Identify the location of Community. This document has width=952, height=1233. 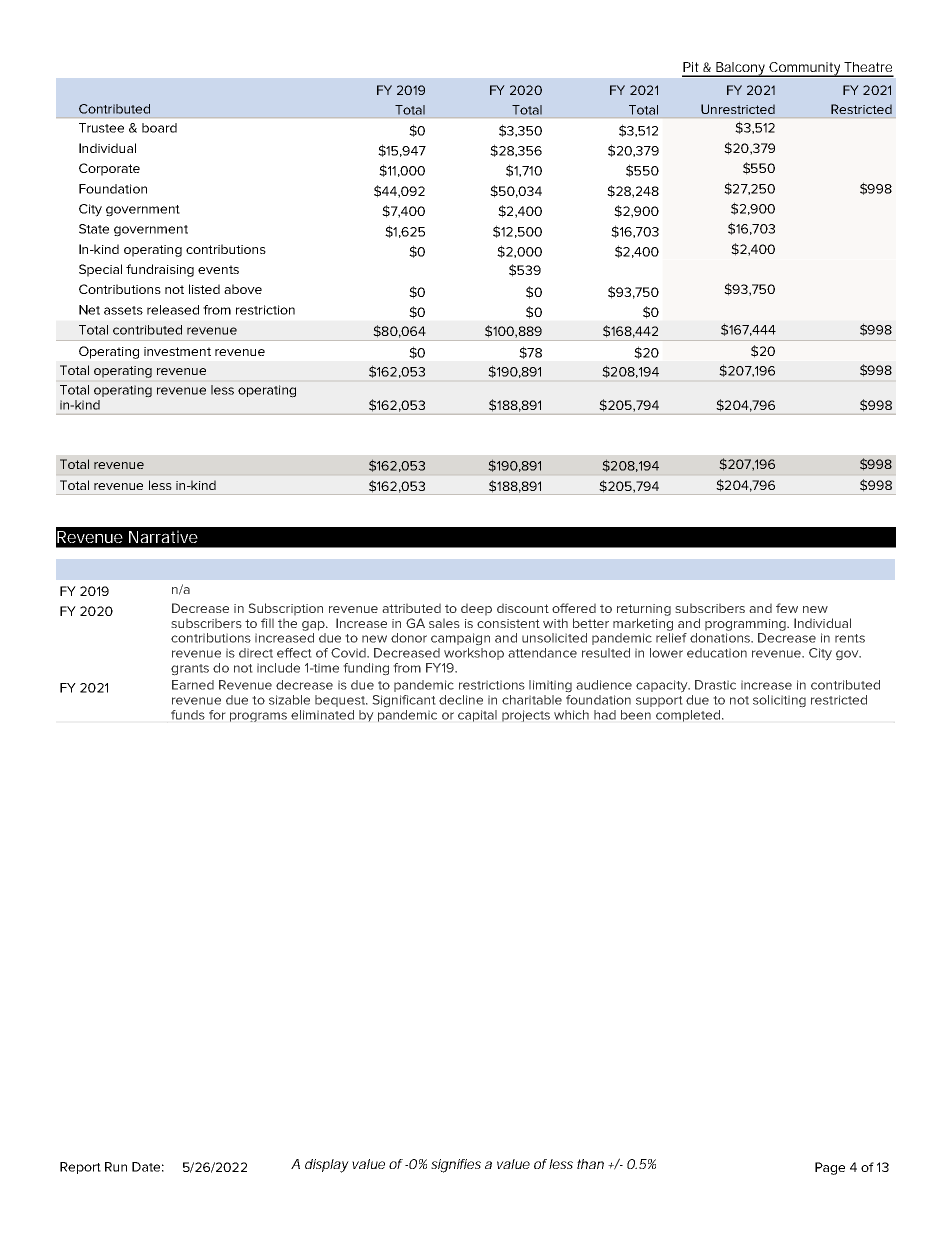
(805, 69).
